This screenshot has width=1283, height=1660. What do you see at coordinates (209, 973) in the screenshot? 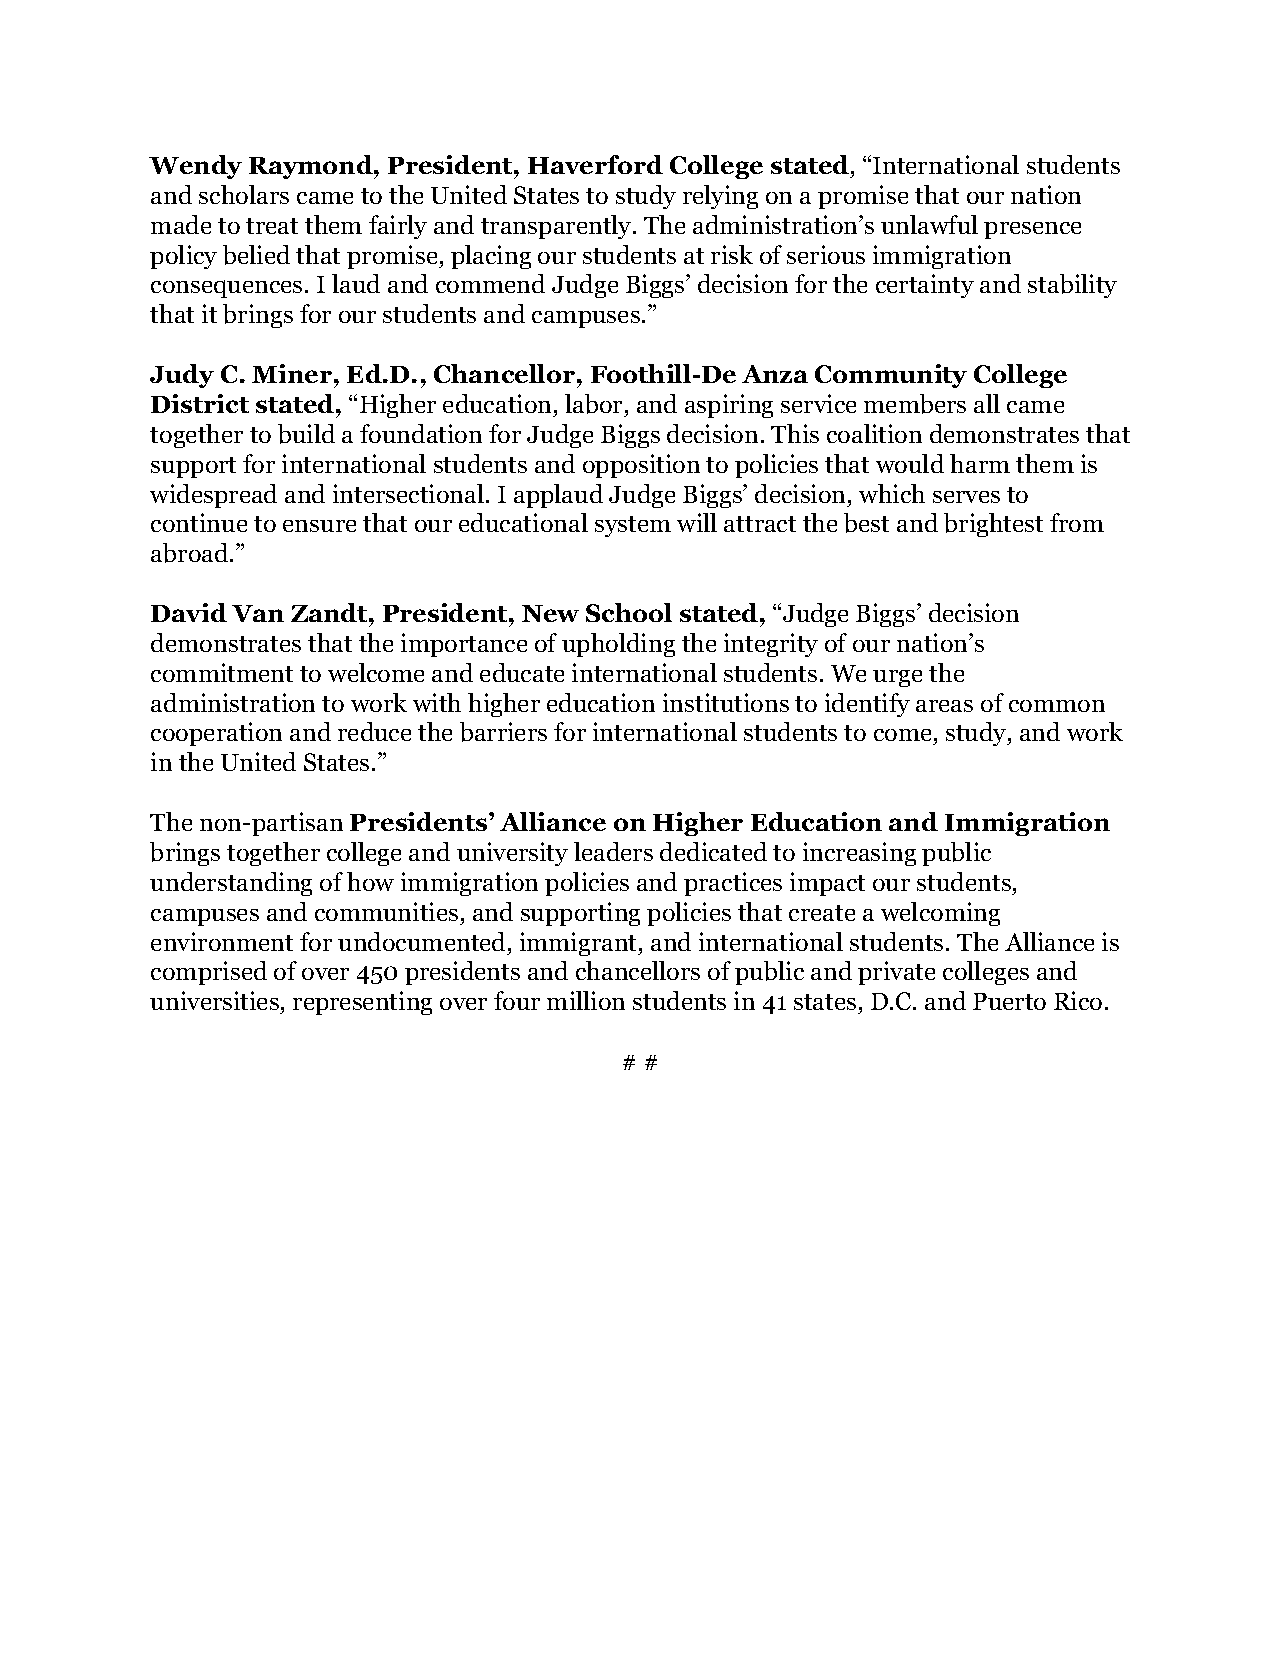
I see `comprised` at bounding box center [209, 973].
